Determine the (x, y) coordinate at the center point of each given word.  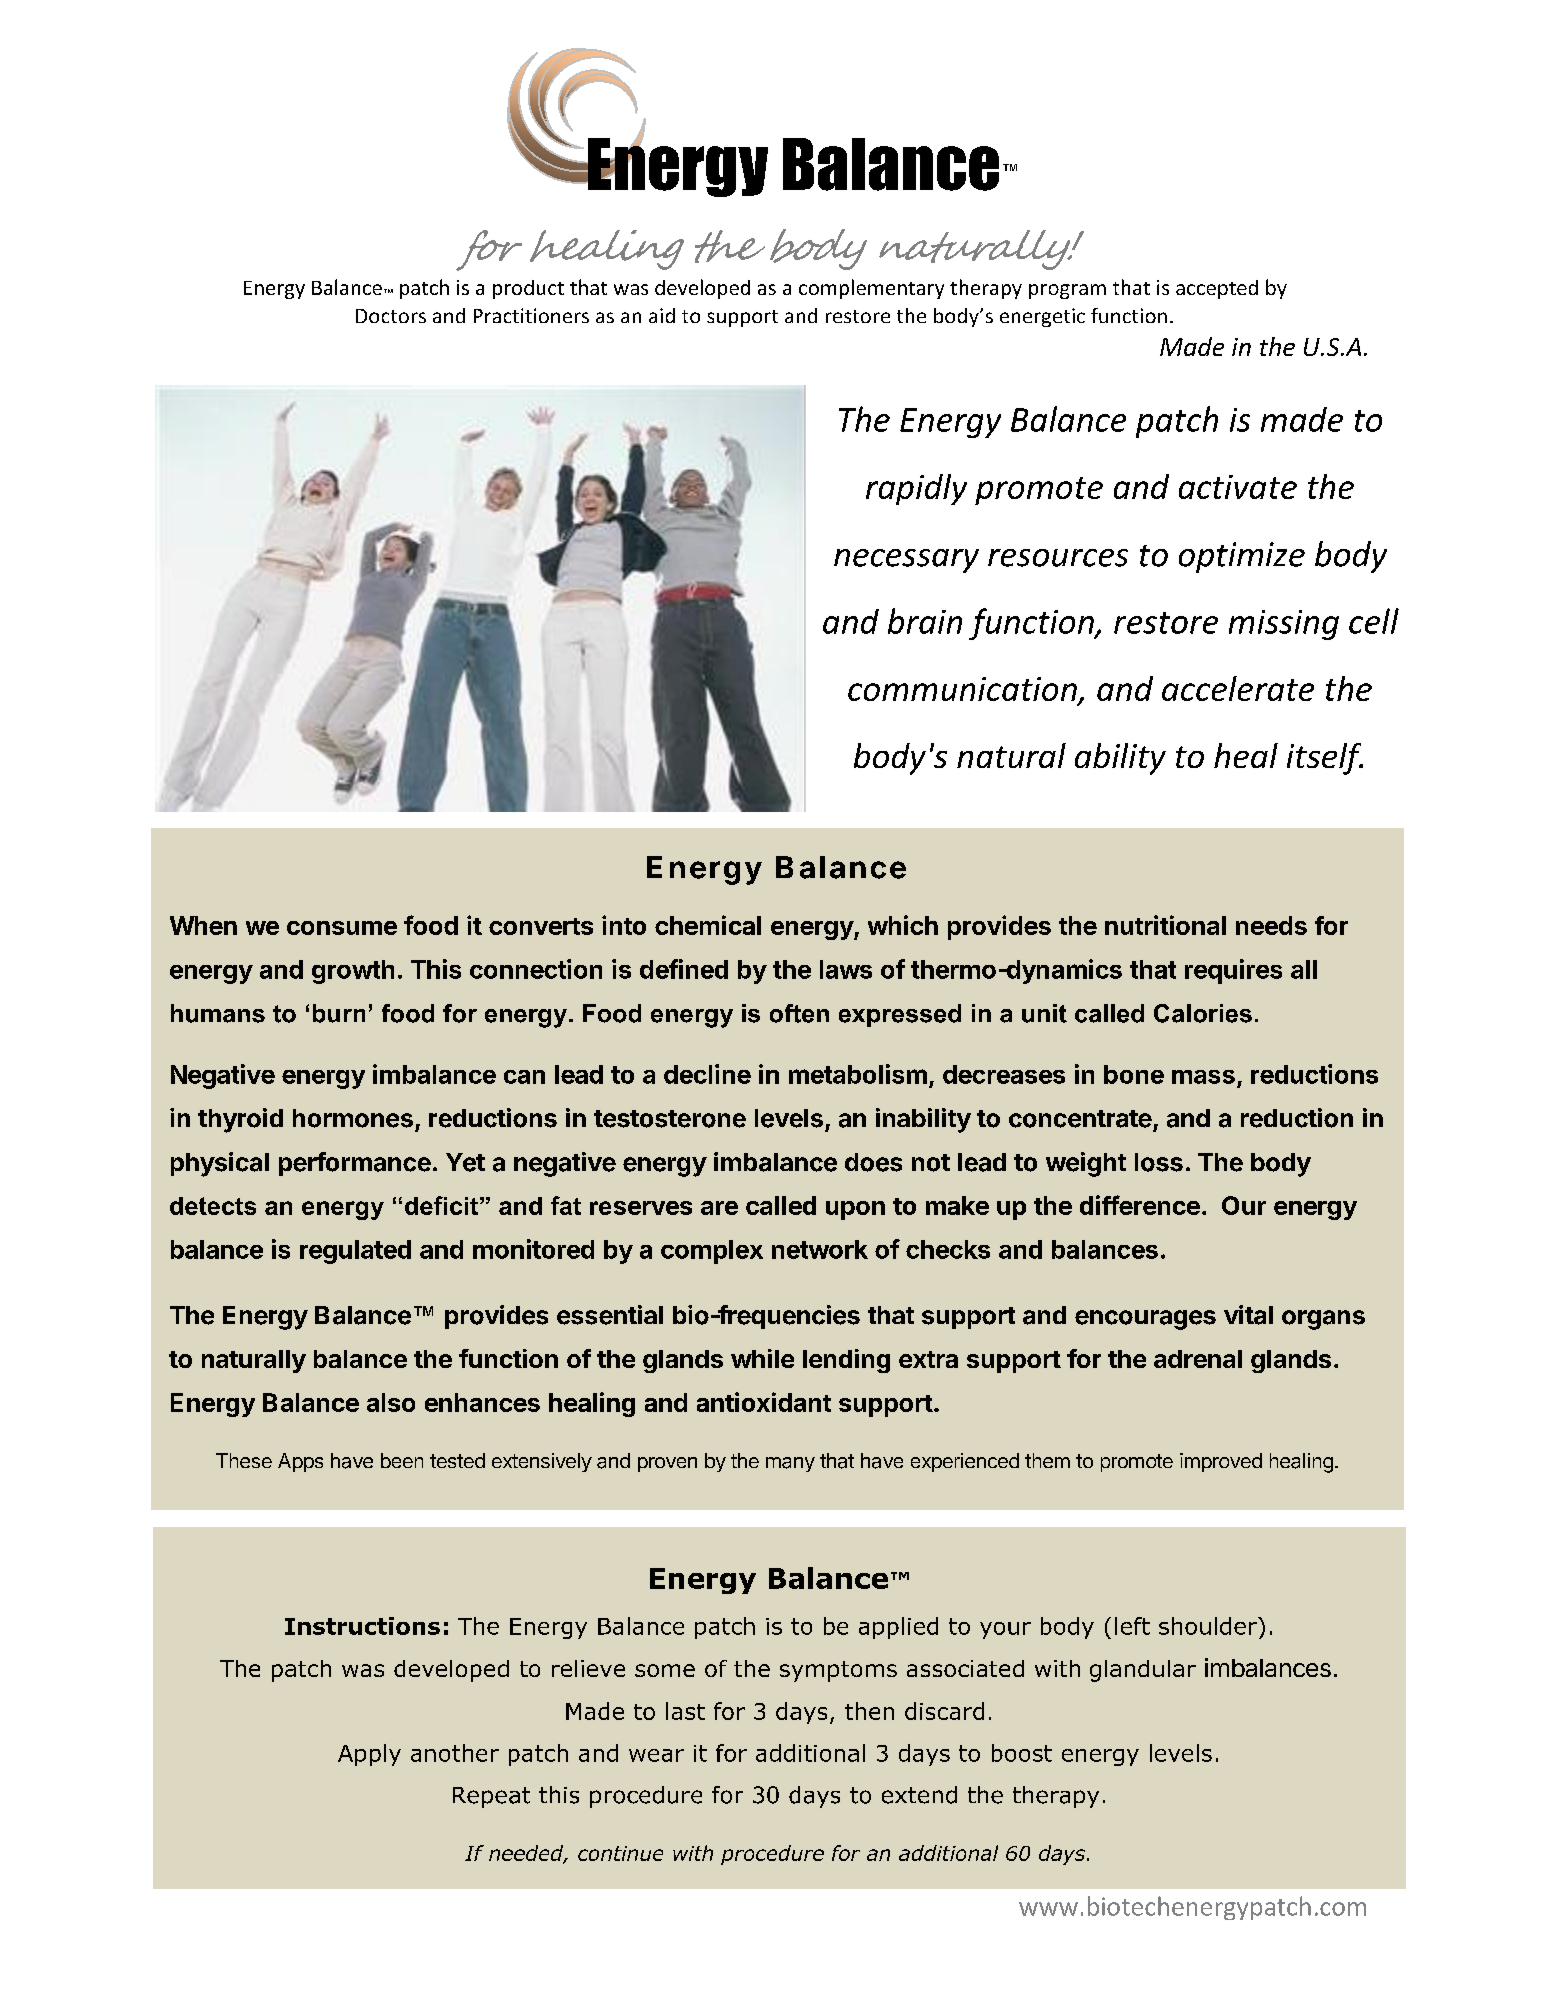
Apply (369, 1755)
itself (1325, 759)
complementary (871, 289)
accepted (1217, 289)
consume (342, 928)
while (762, 1358)
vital (1248, 1315)
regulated (355, 1252)
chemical (708, 925)
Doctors (391, 316)
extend (919, 1795)
